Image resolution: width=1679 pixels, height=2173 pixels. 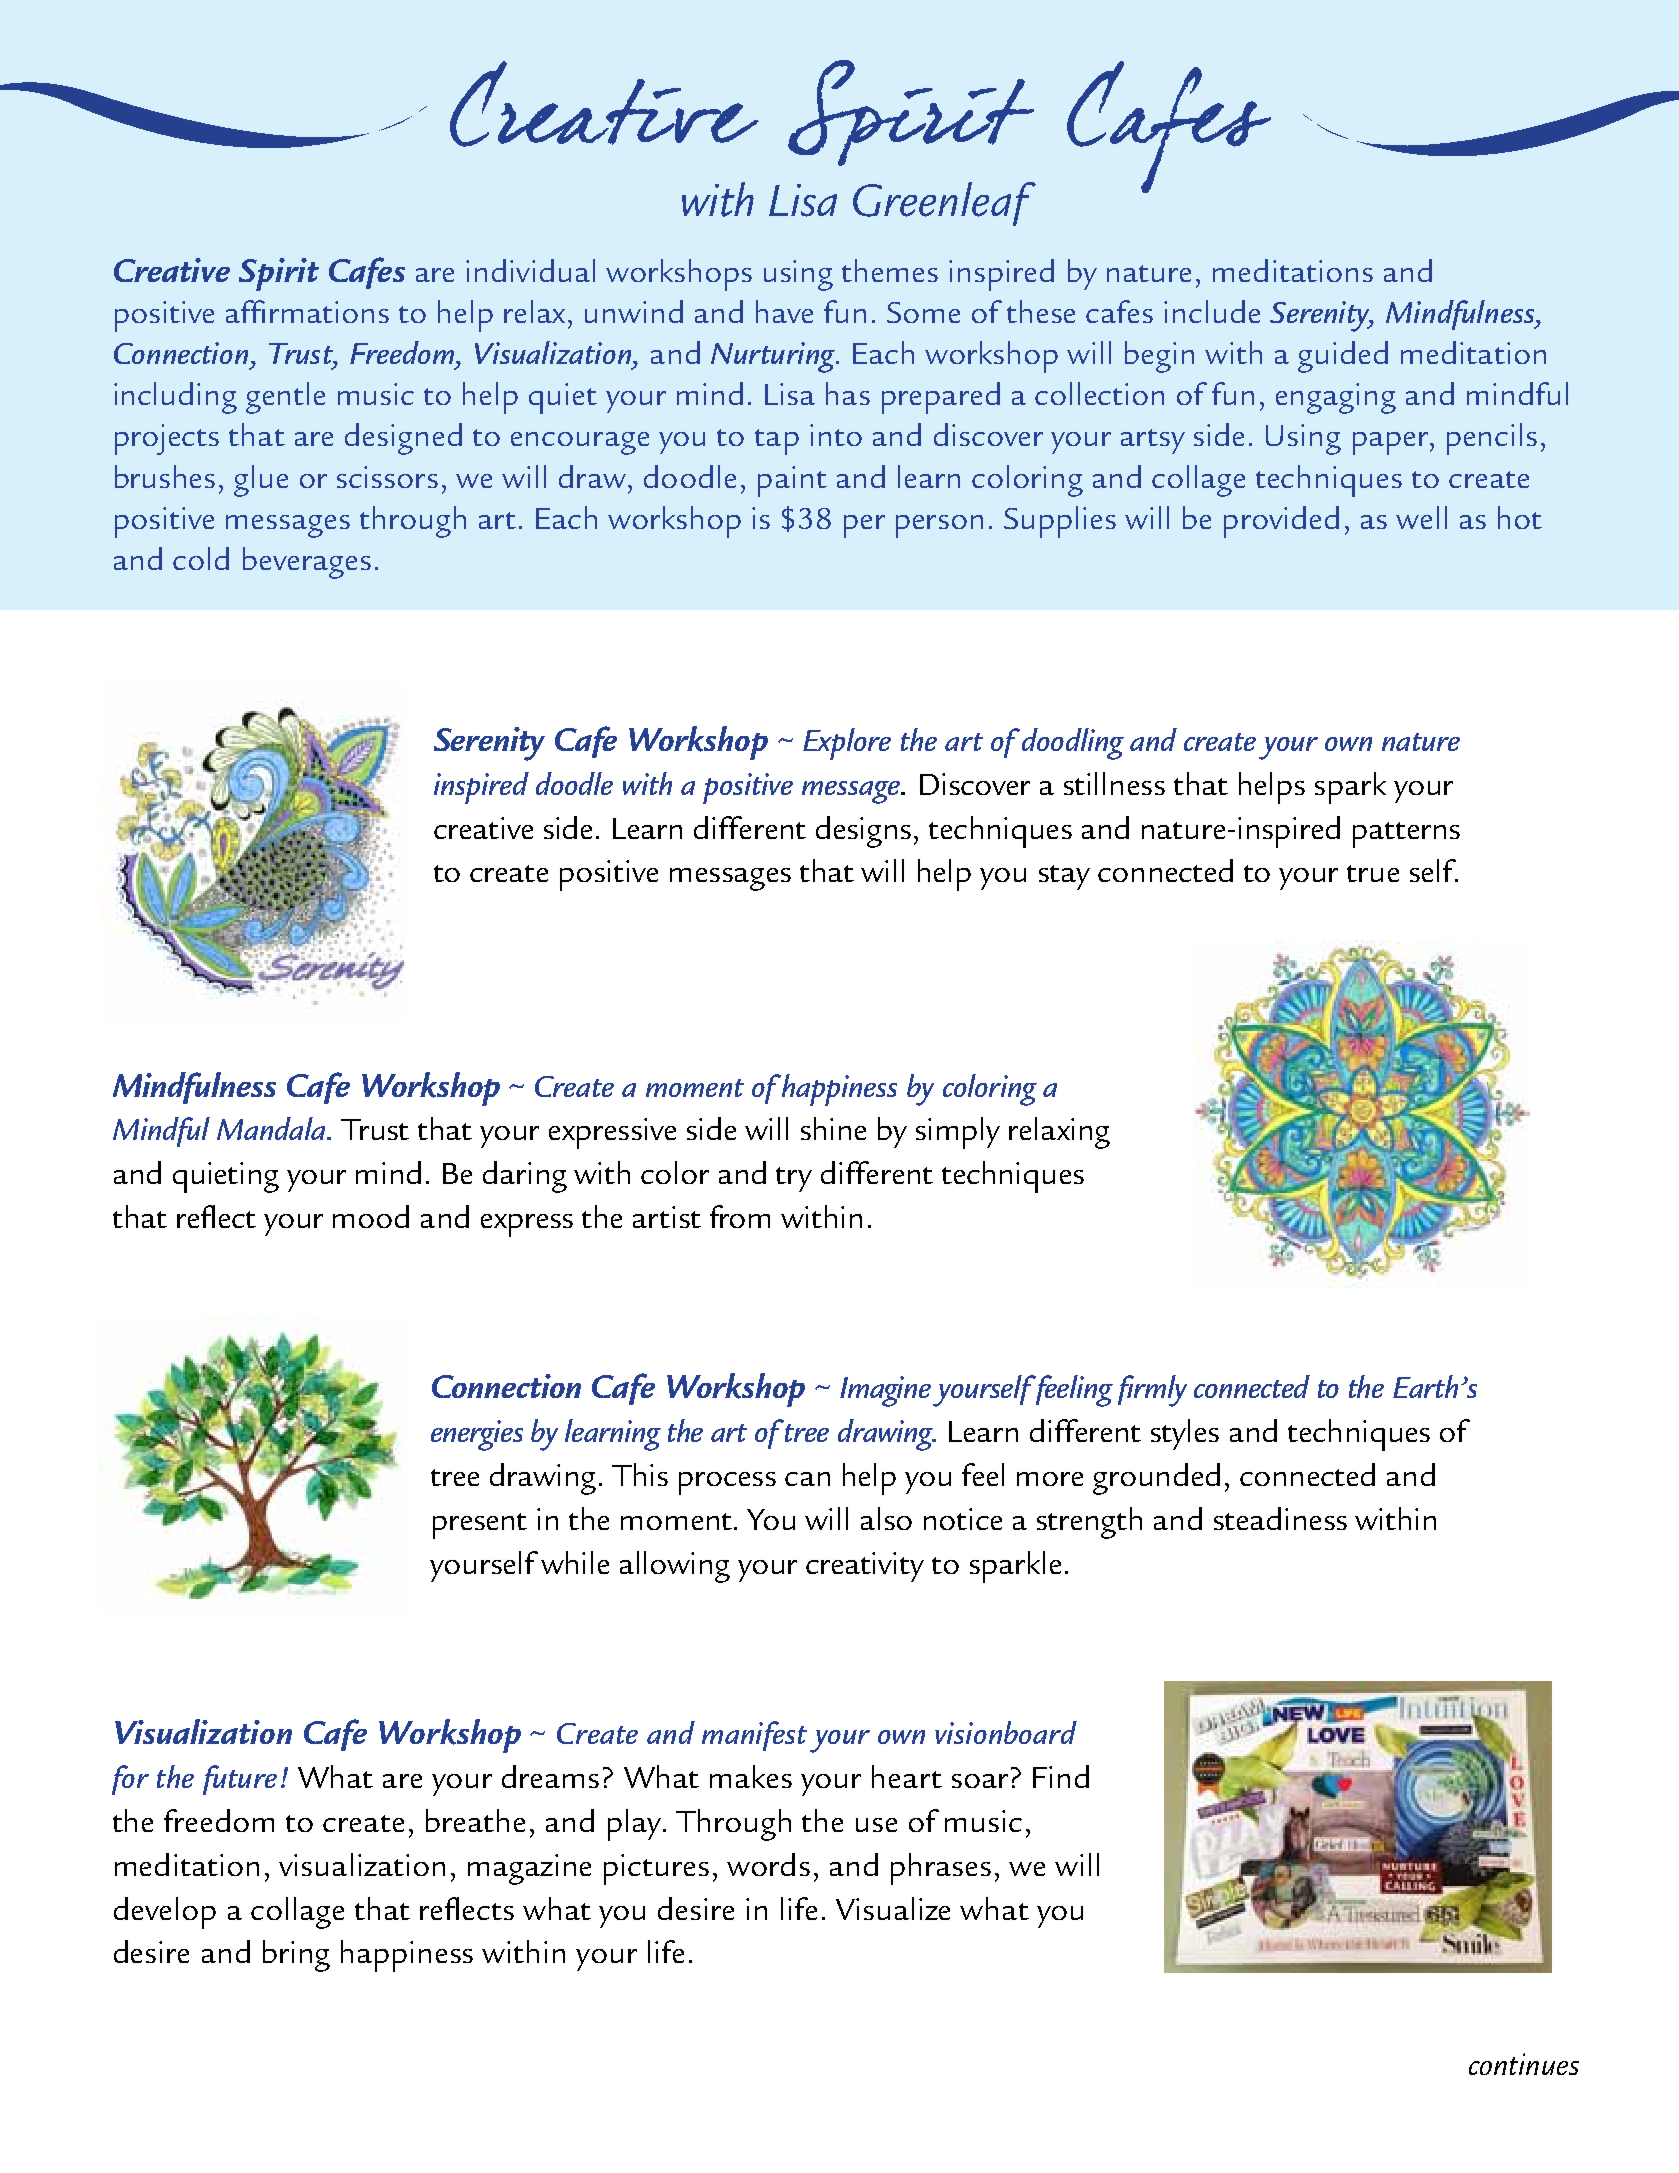 What do you see at coordinates (1406, 835) in the screenshot?
I see `patterns` at bounding box center [1406, 835].
